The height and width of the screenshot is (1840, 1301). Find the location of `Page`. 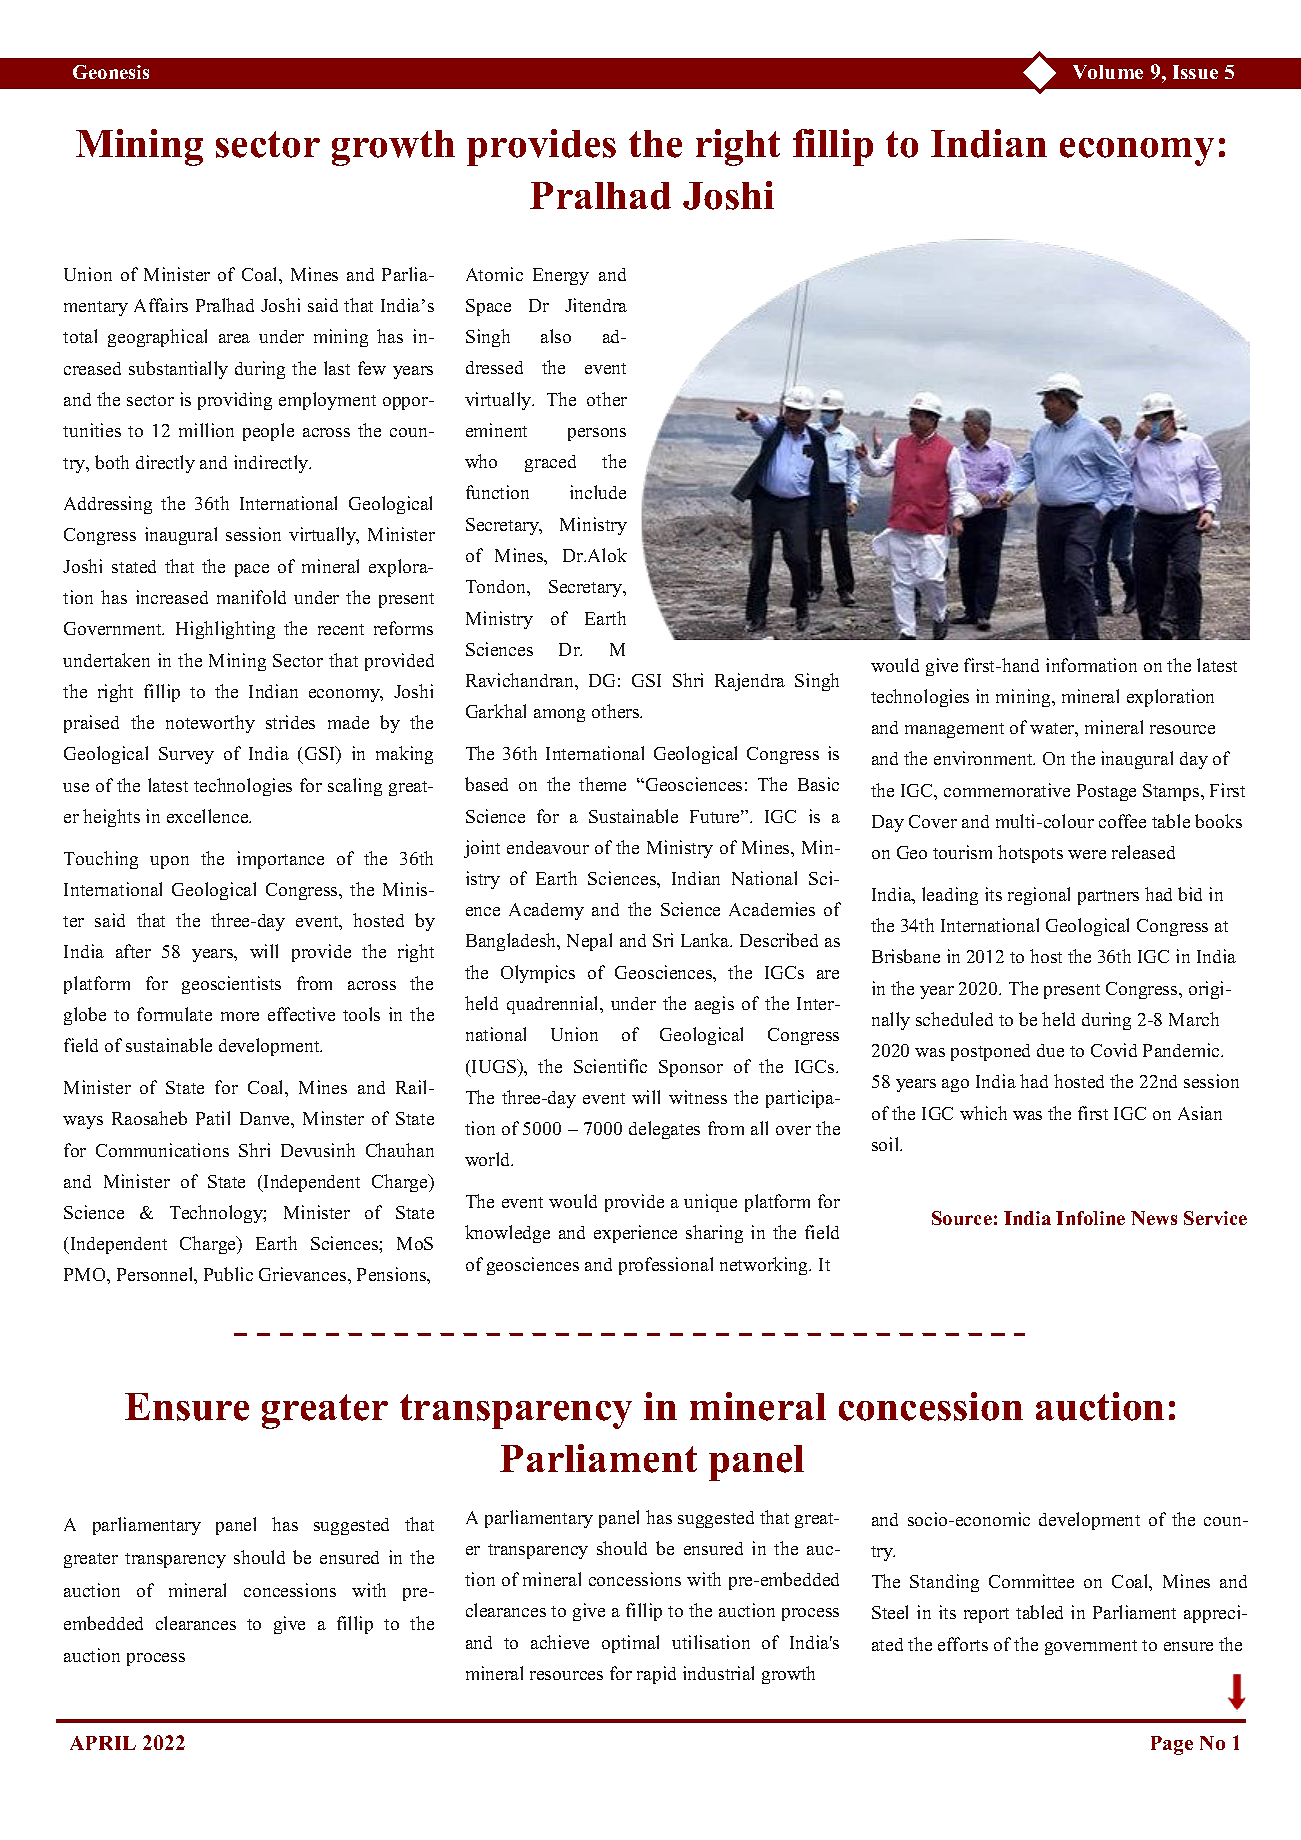

Page is located at coordinates (1172, 1745).
